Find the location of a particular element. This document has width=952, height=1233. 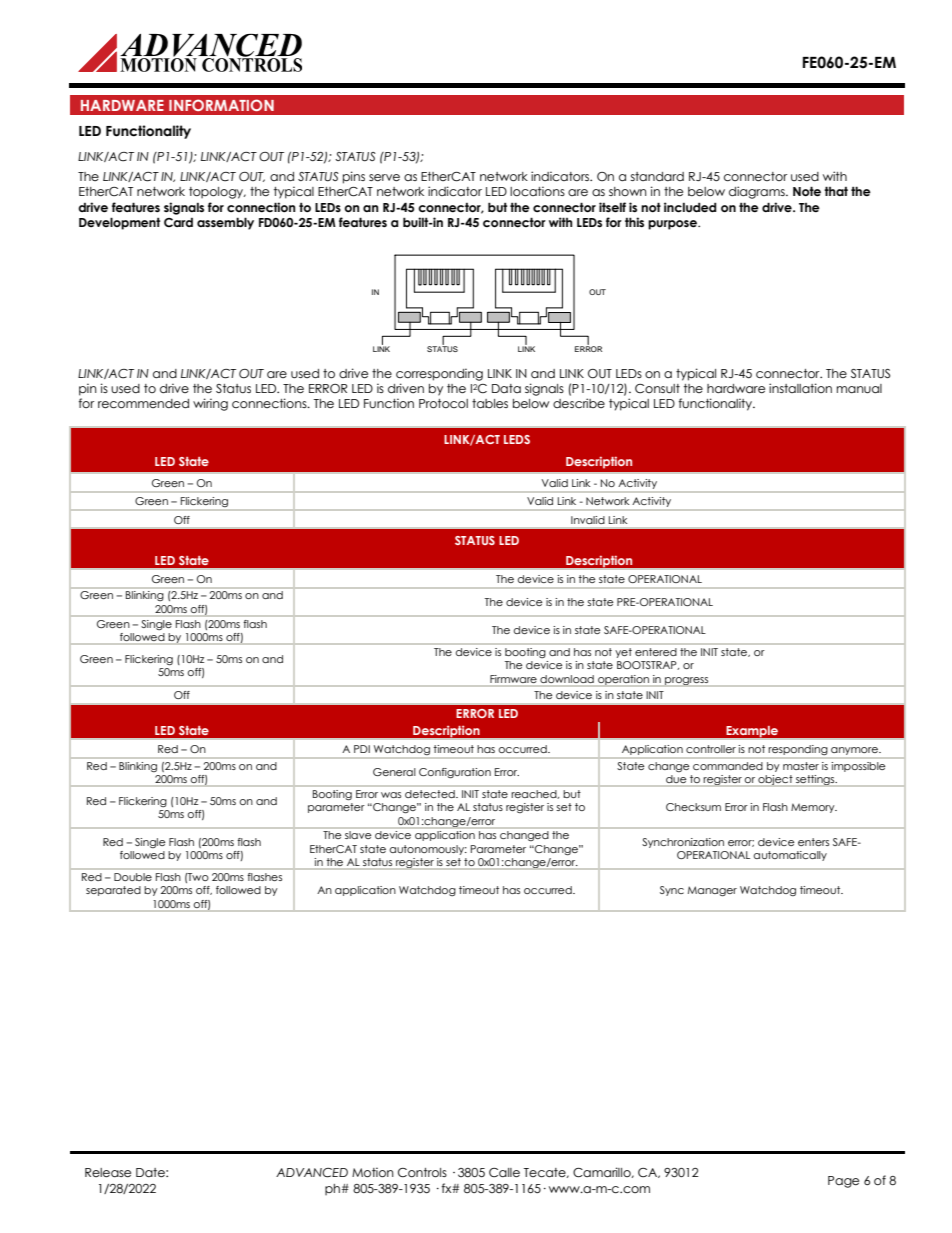

entered is located at coordinates (656, 652).
